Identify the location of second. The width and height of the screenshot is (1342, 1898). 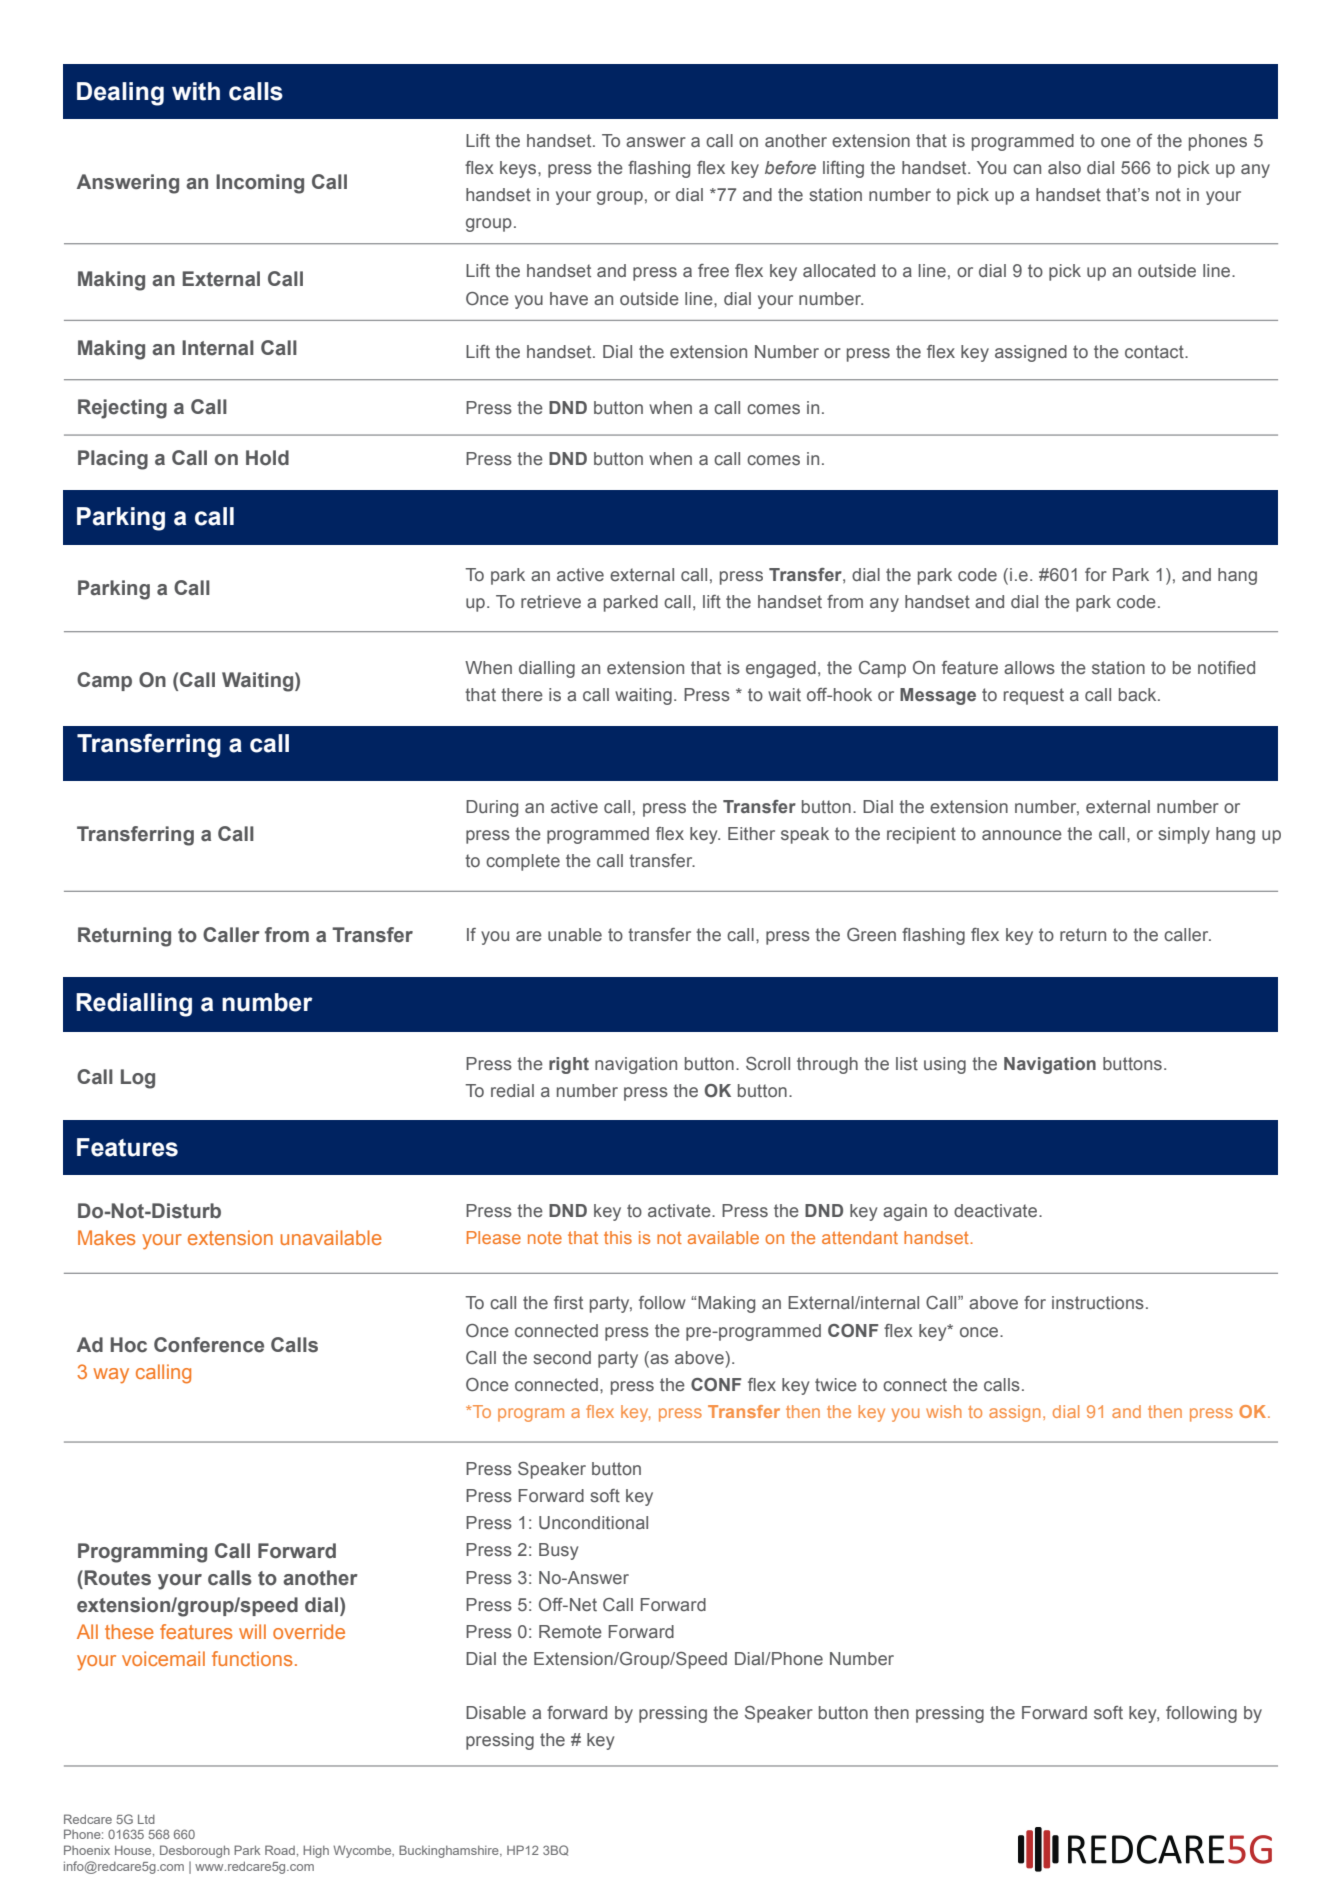
(562, 1358).
